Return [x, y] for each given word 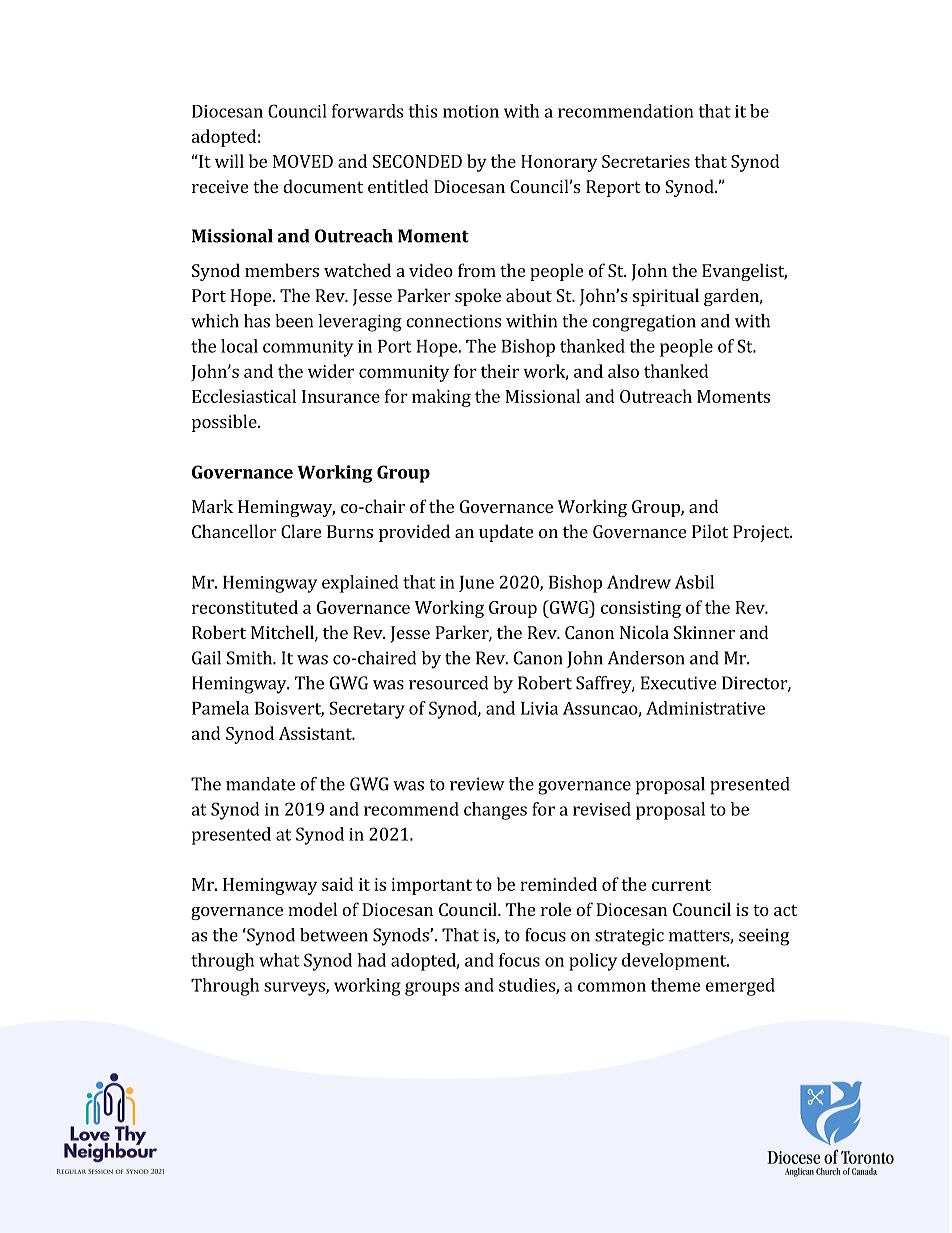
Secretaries [646, 161]
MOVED [303, 161]
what [279, 960]
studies [528, 986]
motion [471, 111]
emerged [740, 987]
